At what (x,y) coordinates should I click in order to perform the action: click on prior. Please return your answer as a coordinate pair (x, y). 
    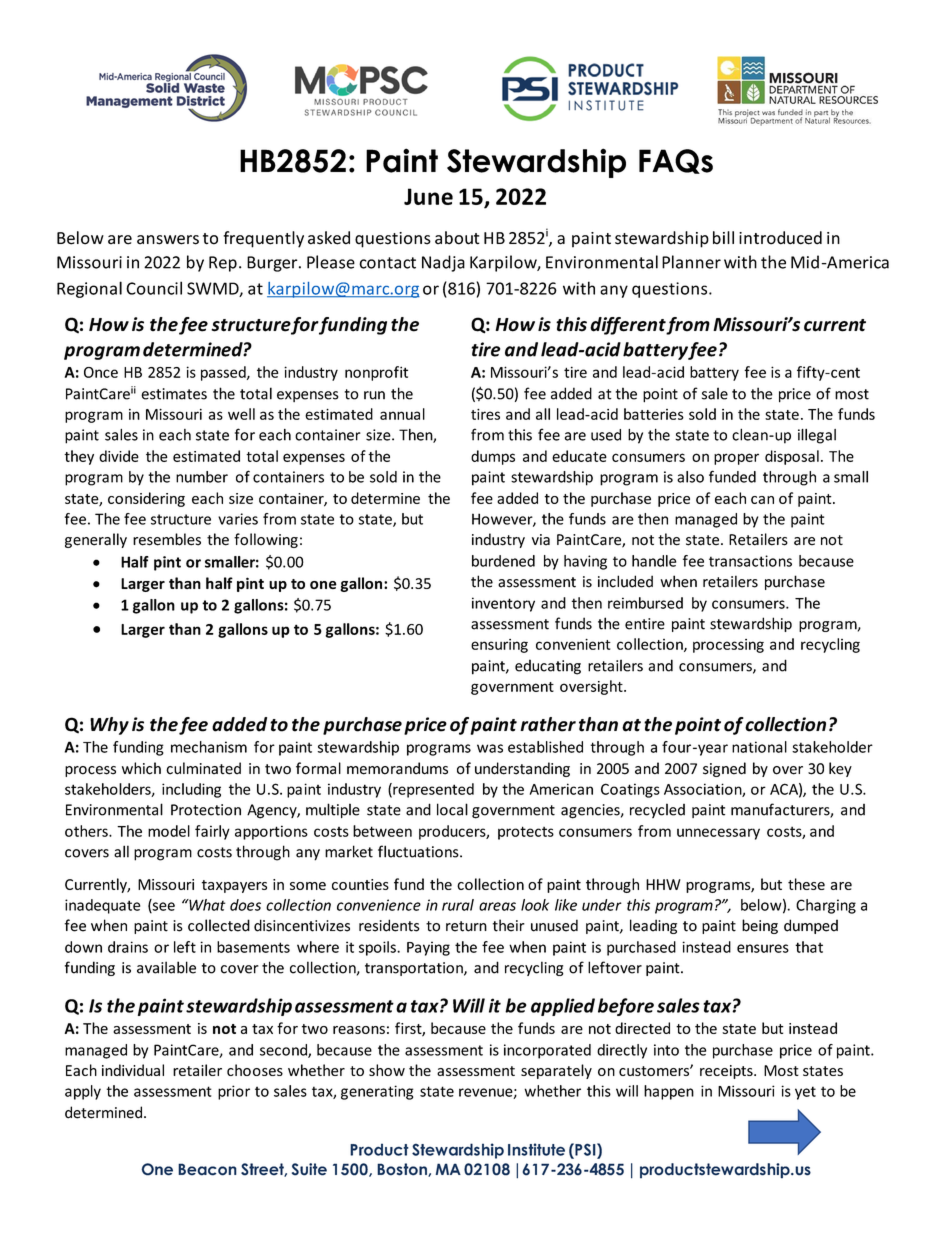
    Looking at the image, I should click on (234, 1092).
